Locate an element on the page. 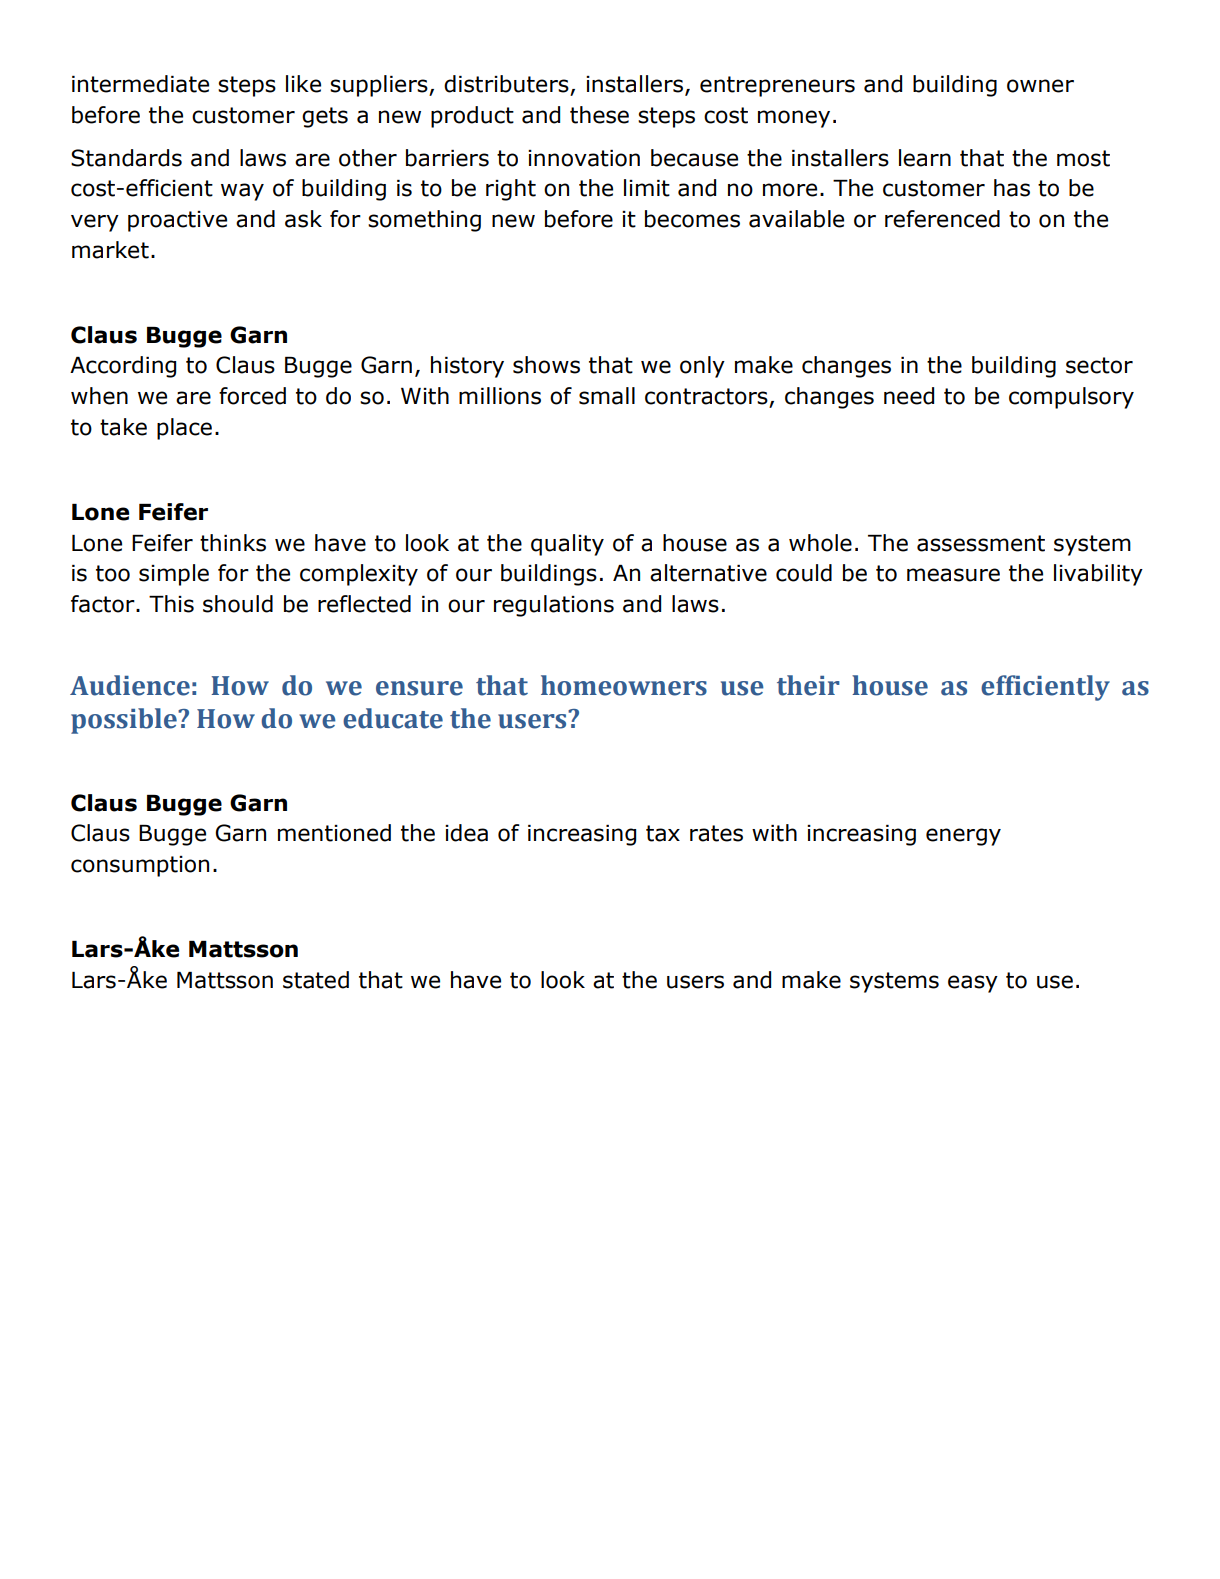 This document has height=1579, width=1220. stated is located at coordinates (316, 980).
